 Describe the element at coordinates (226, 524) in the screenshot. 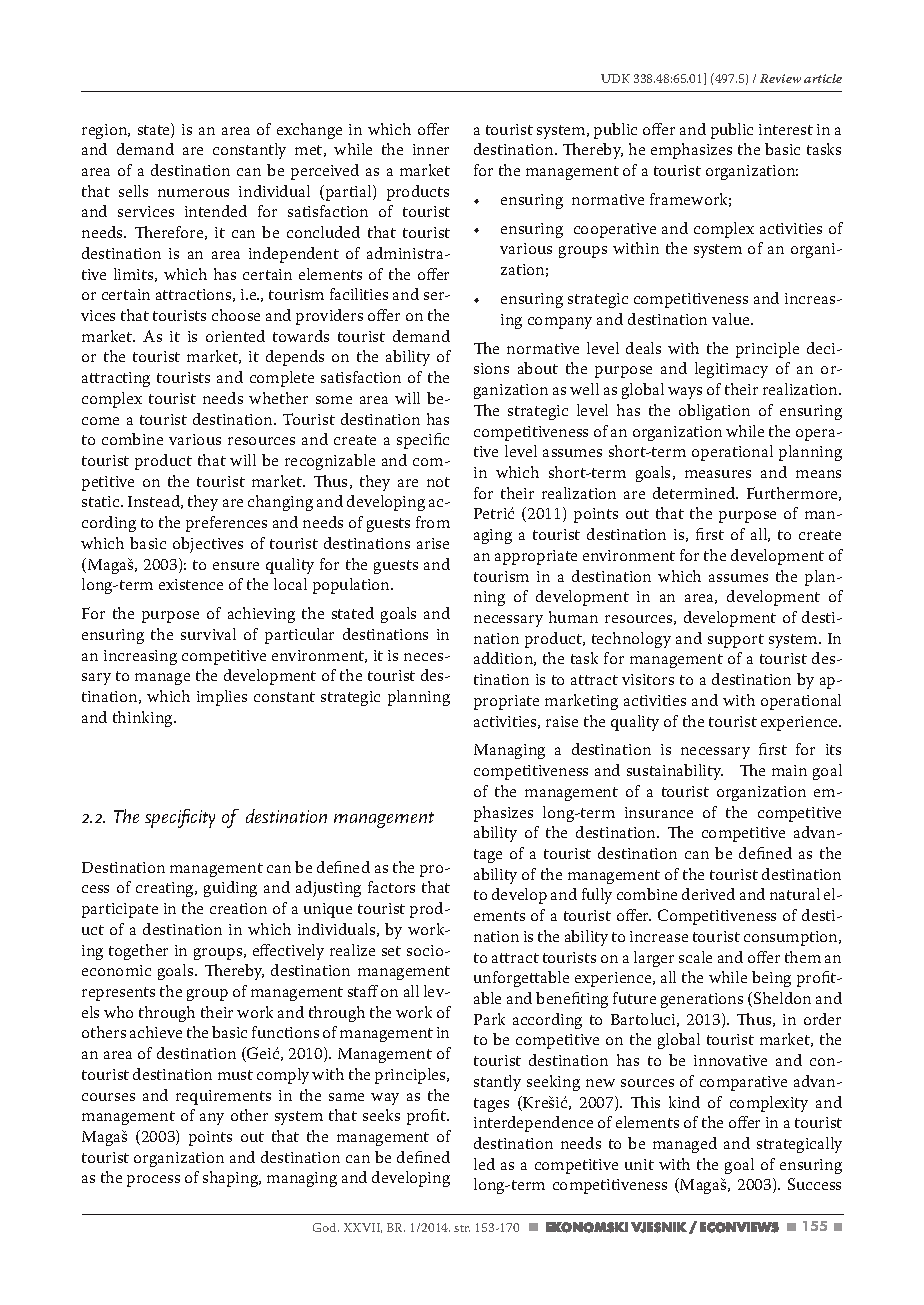

I see `preferences` at that location.
